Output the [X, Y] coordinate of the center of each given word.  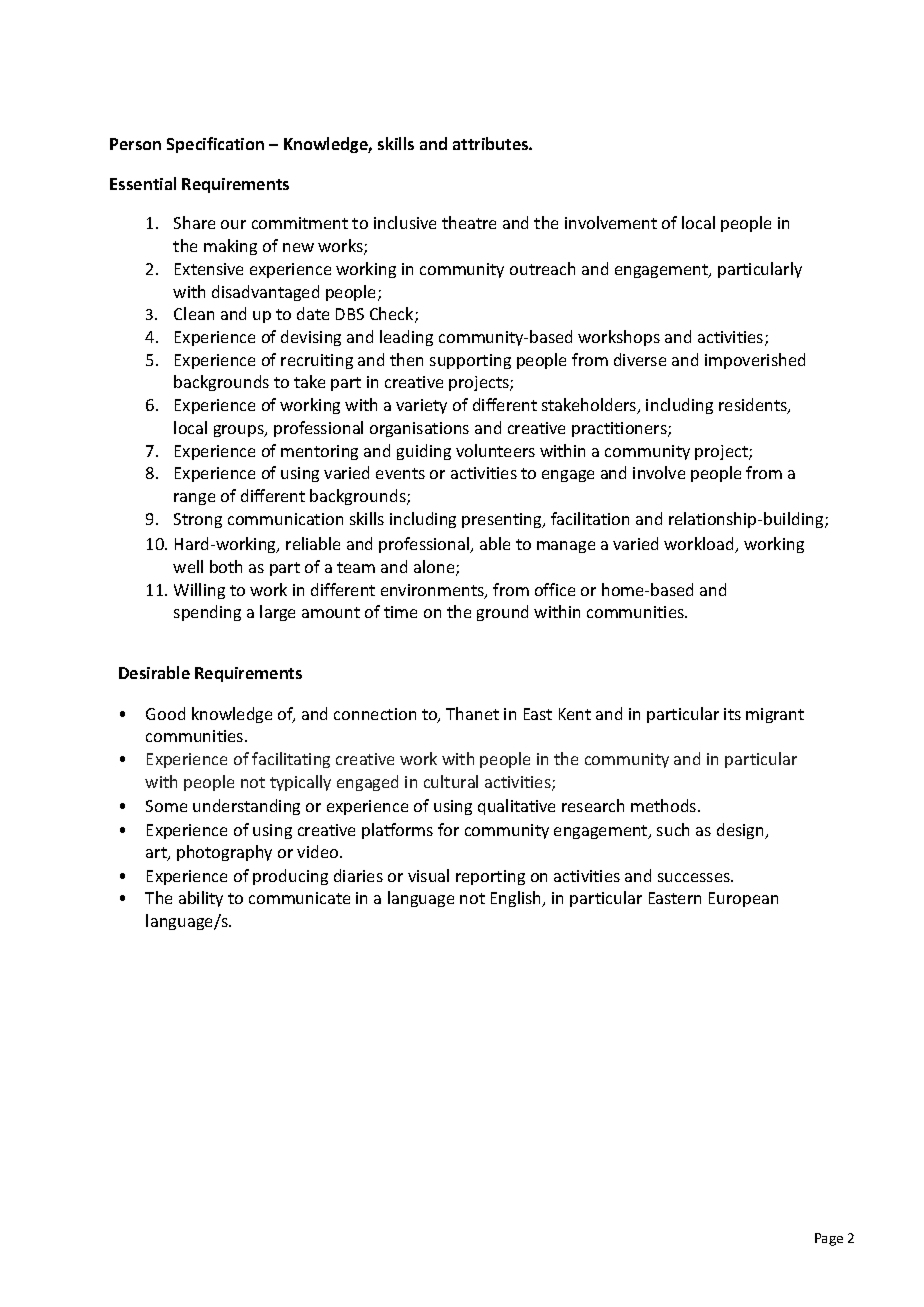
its [732, 714]
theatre [469, 222]
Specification [215, 145]
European [743, 899]
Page [829, 1239]
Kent [575, 714]
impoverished [755, 361]
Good [165, 713]
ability [201, 899]
